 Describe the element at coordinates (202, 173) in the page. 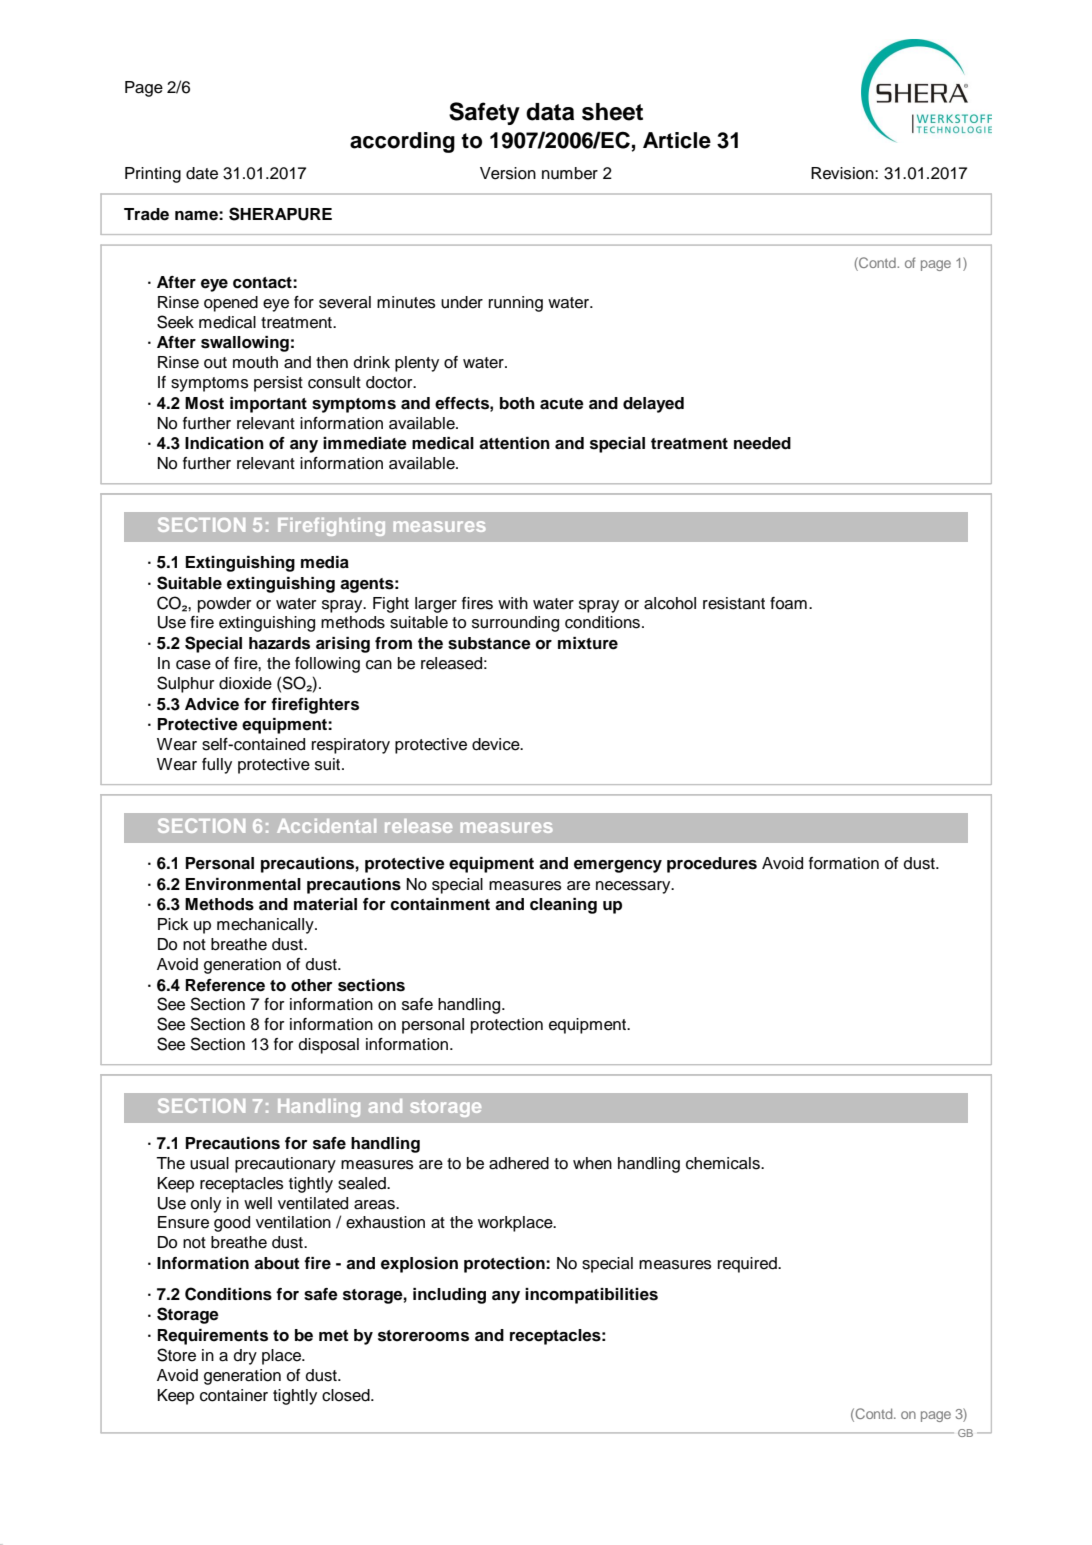

I see `date` at that location.
